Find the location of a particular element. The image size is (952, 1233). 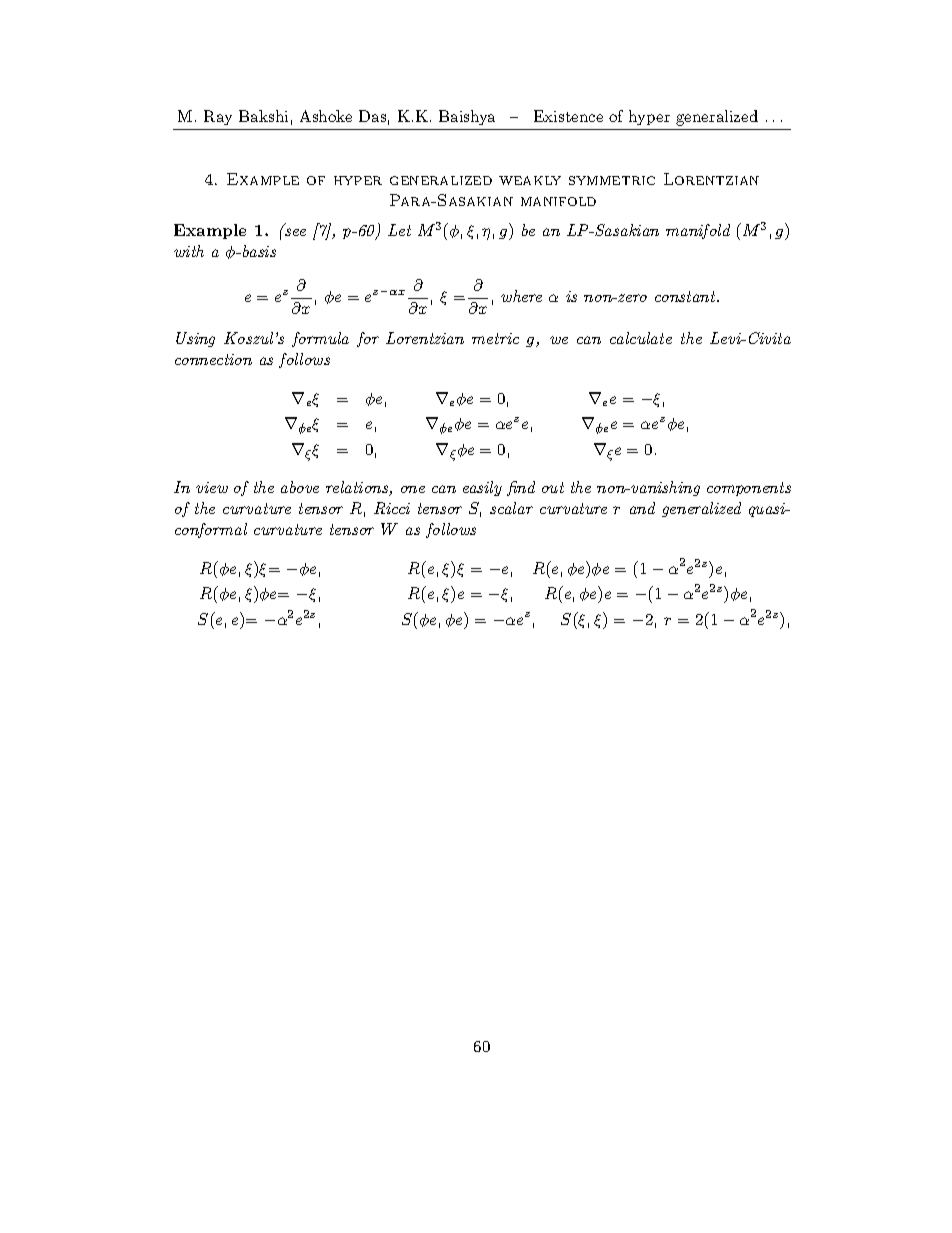

Das is located at coordinates (372, 116).
